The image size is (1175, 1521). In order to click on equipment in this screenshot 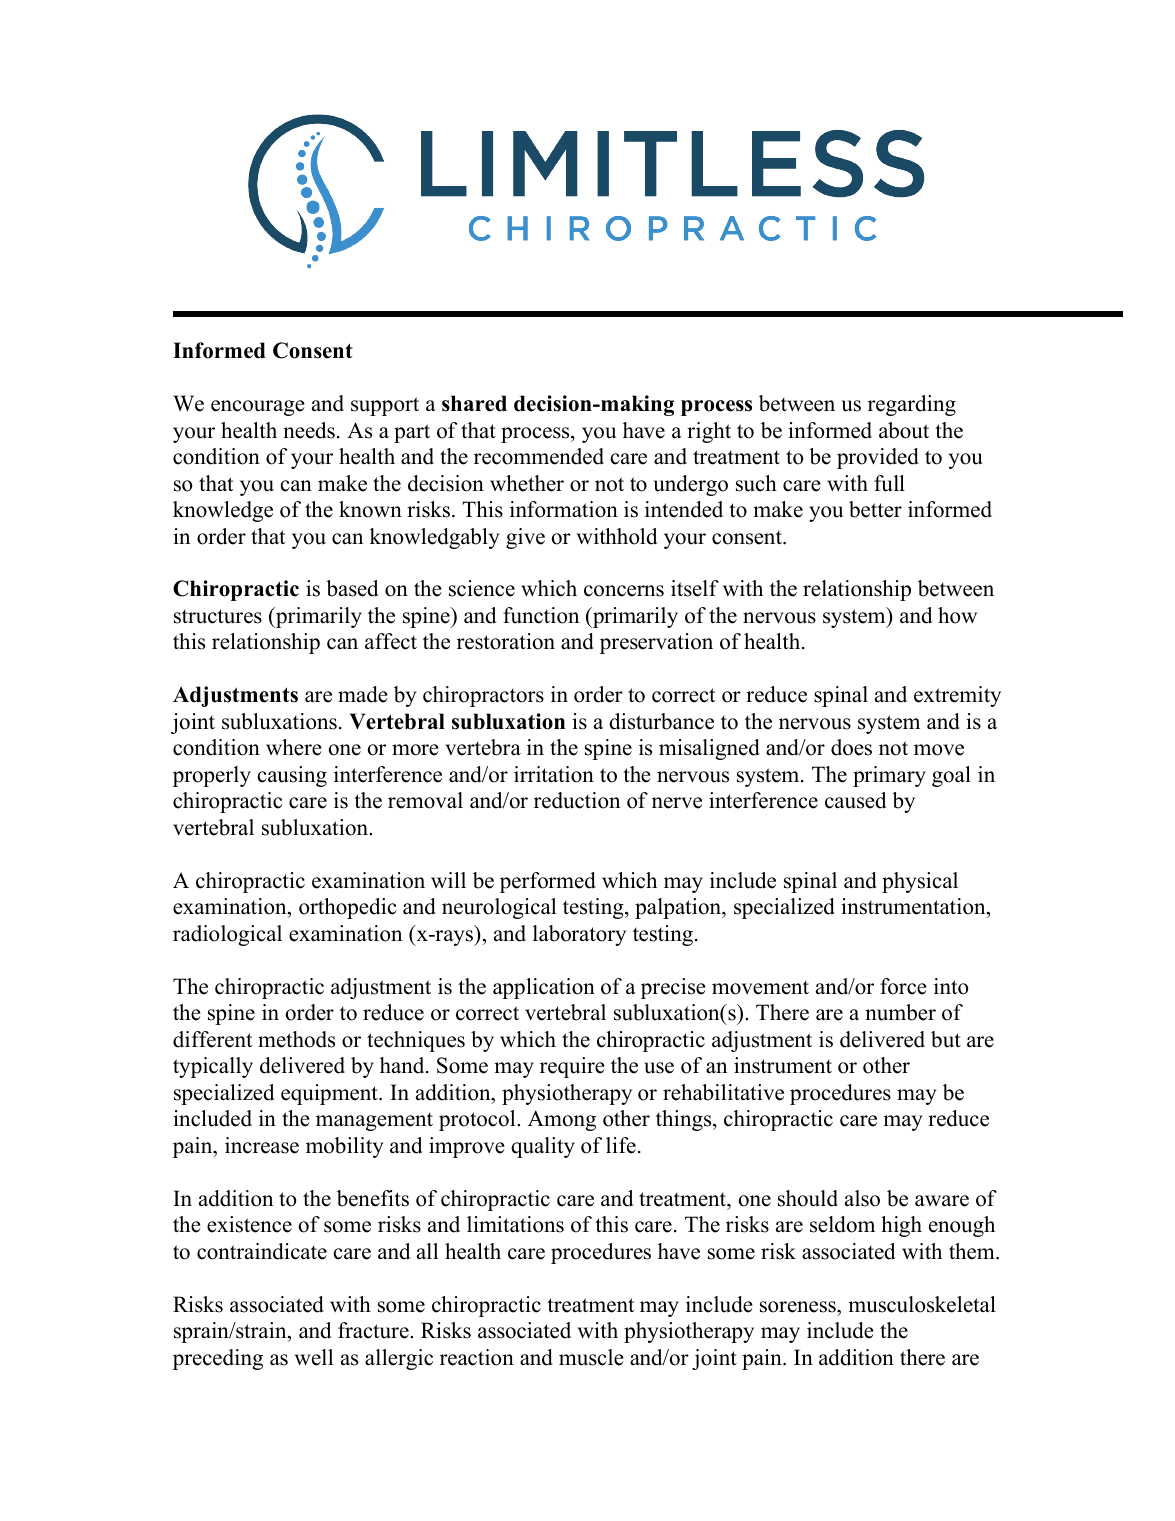, I will do `click(330, 1094)`.
